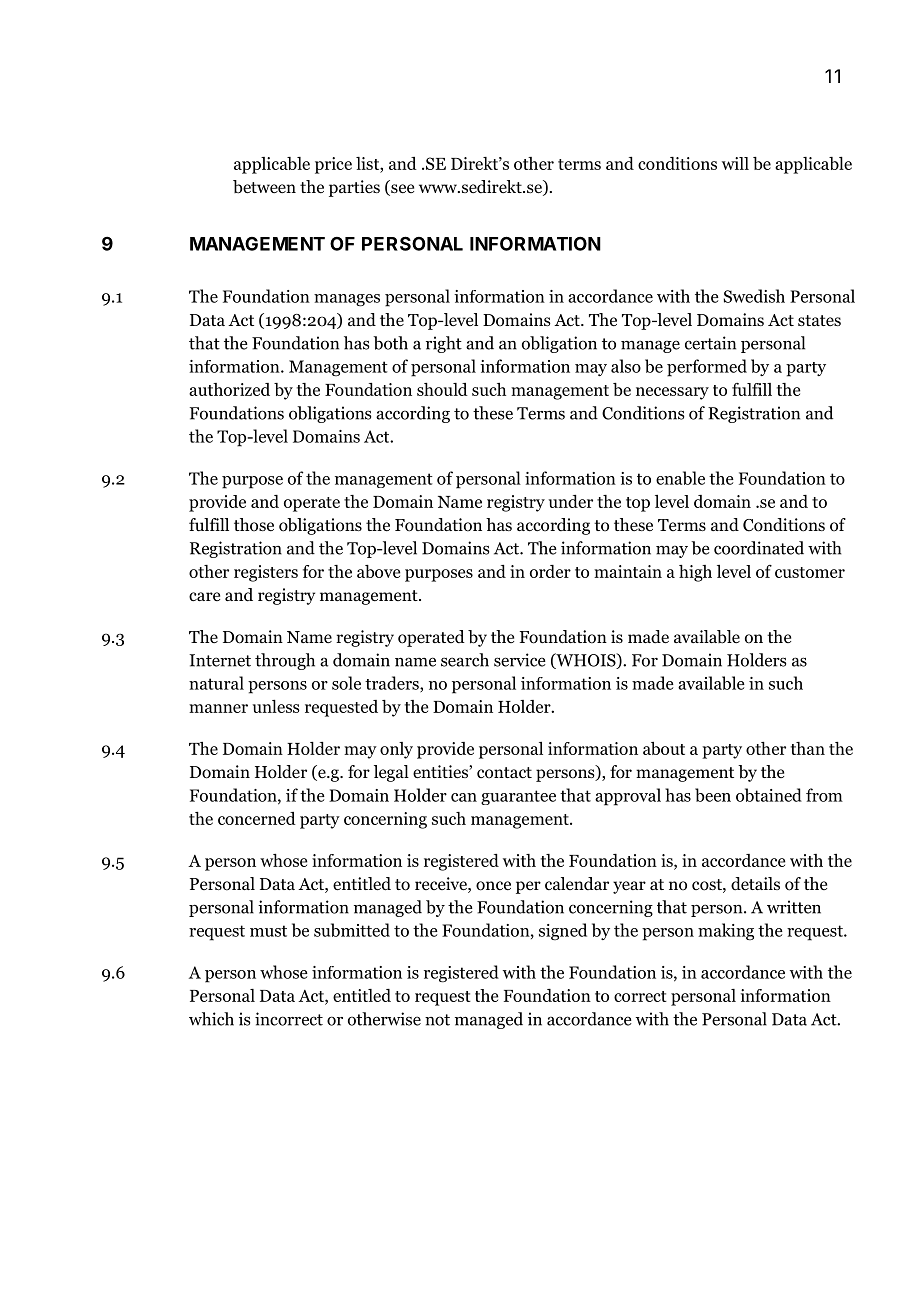 The width and height of the screenshot is (924, 1308). What do you see at coordinates (695, 573) in the screenshot?
I see `high` at bounding box center [695, 573].
